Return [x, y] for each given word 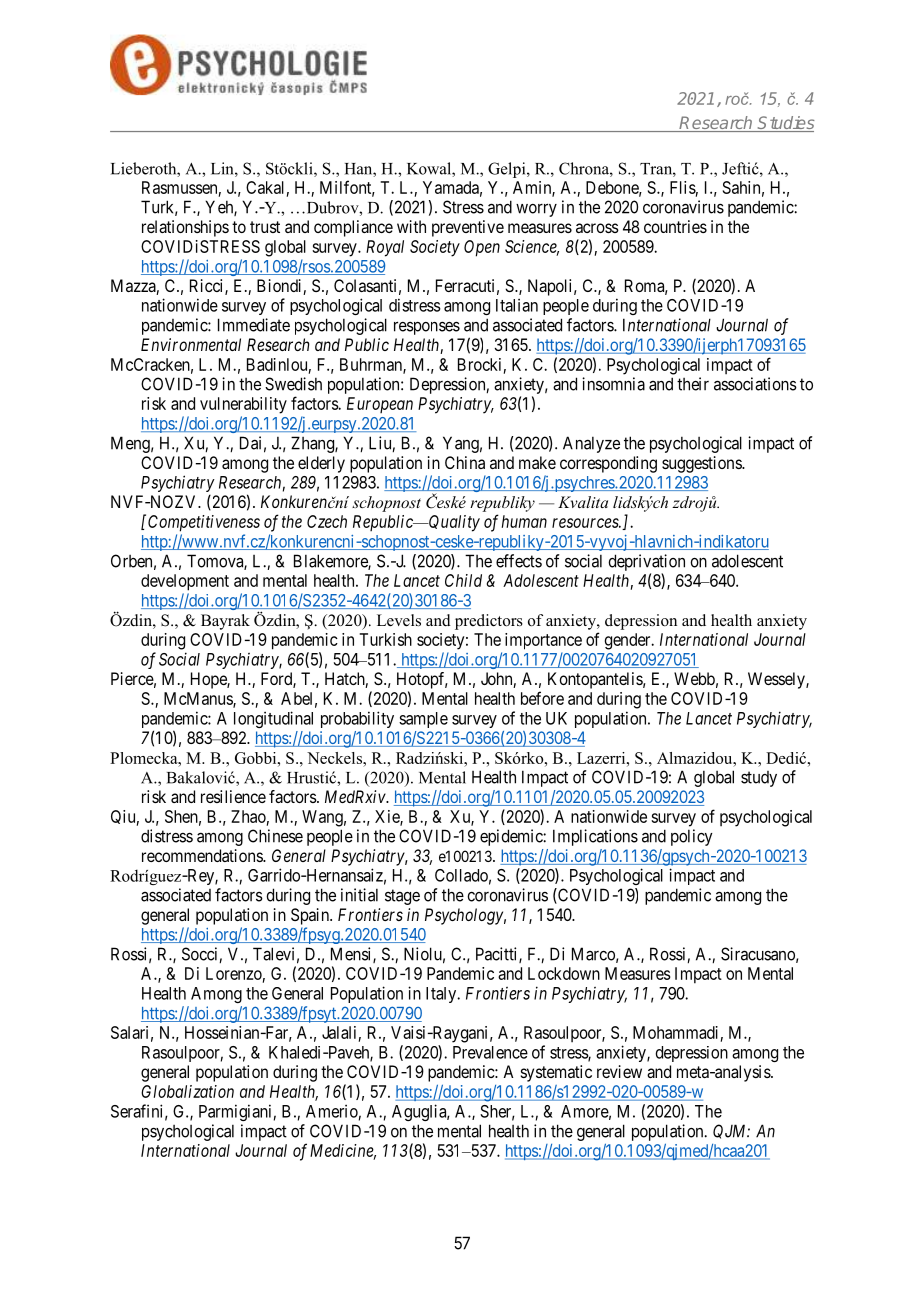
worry [536, 210]
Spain [311, 916]
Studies [785, 124]
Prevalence [490, 1052]
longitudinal [273, 719]
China [465, 462]
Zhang [313, 444]
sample [423, 720]
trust [265, 227]
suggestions [702, 464]
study [759, 779]
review [619, 1071]
